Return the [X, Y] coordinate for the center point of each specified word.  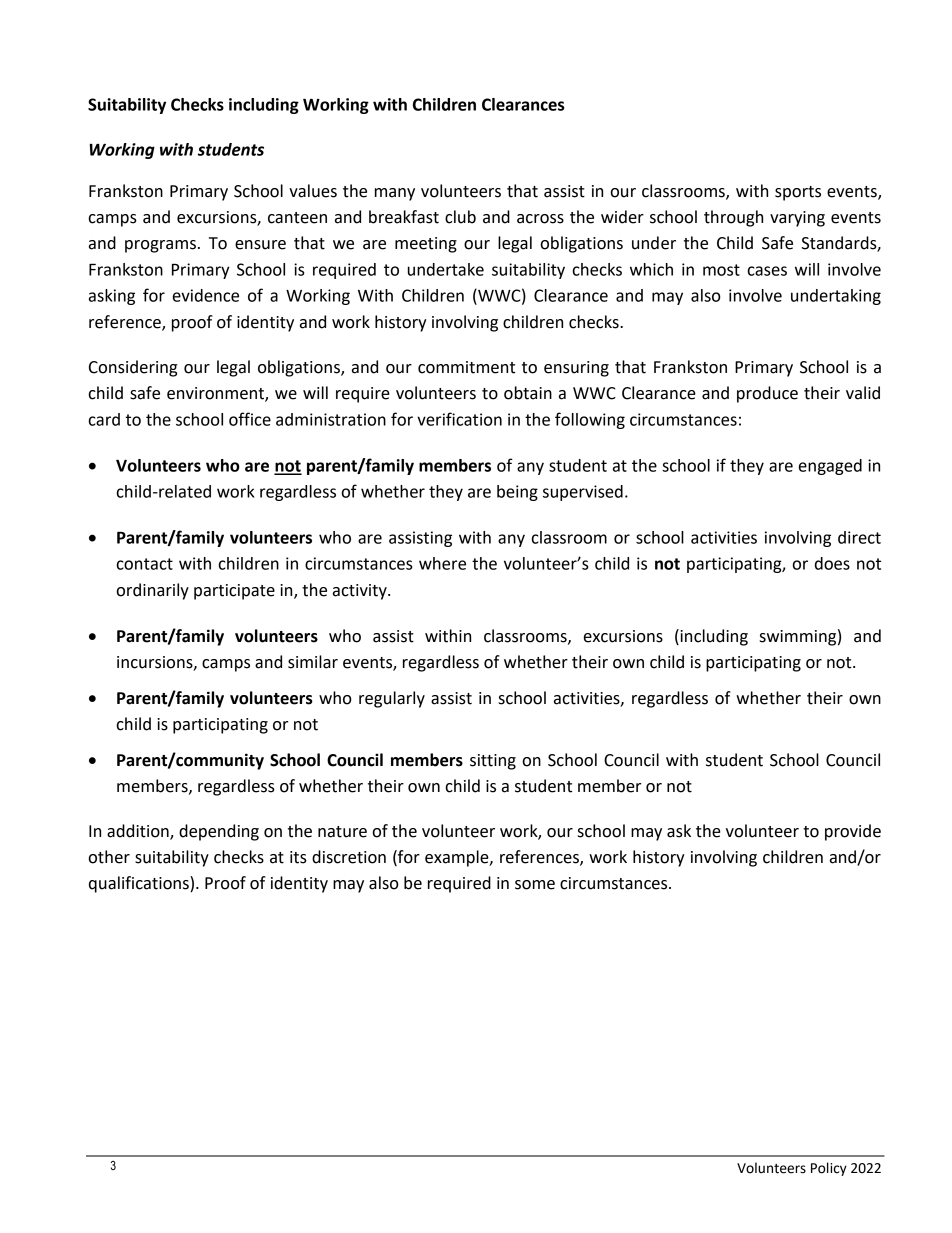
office [250, 419]
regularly [392, 699]
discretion [349, 857]
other [109, 857]
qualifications [140, 884]
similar [313, 662]
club [460, 217]
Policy [829, 1169]
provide [853, 832]
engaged [830, 467]
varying [797, 219]
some [535, 885]
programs [160, 246]
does [832, 563]
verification [459, 419]
